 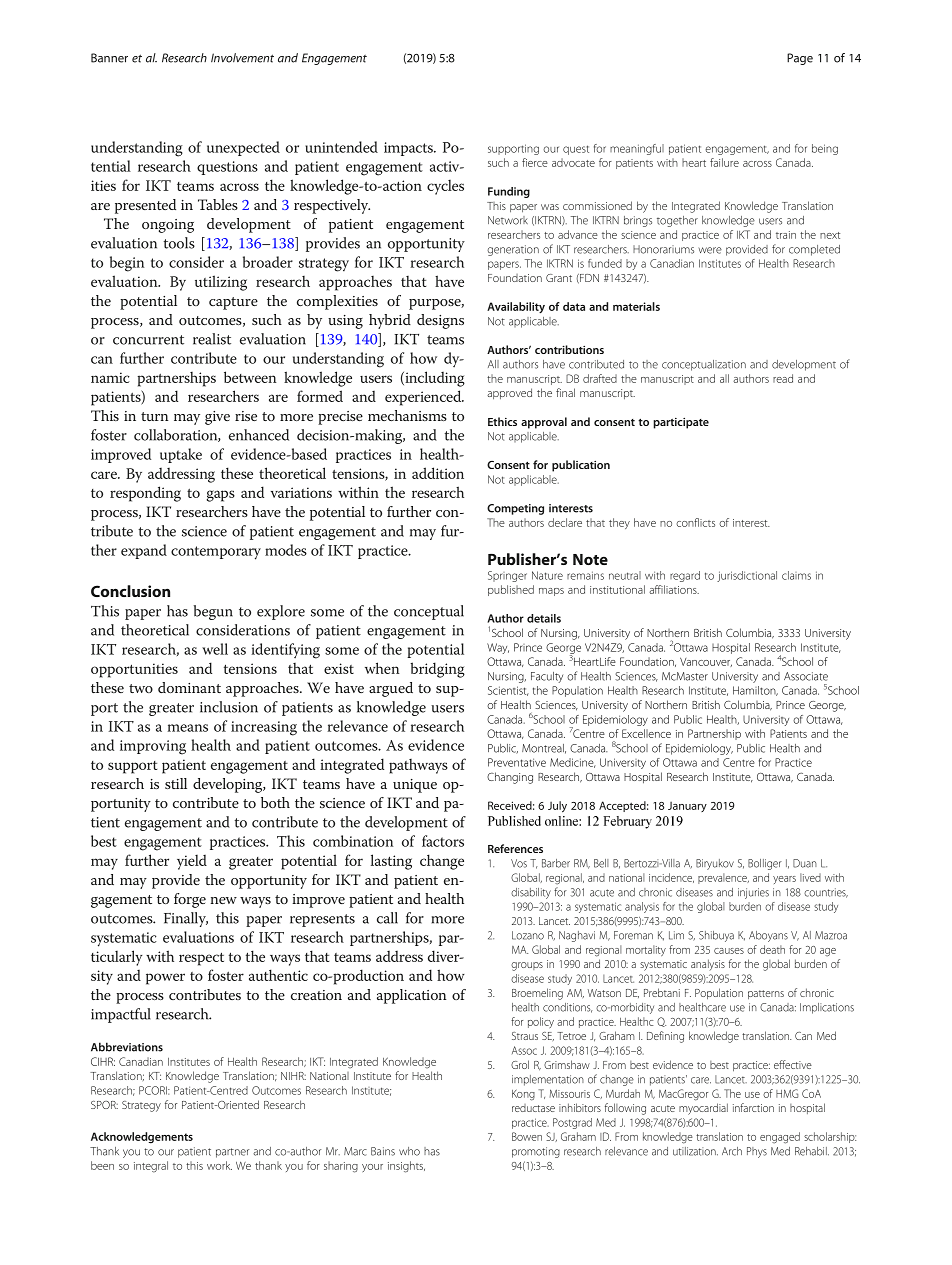 What do you see at coordinates (800, 59) in the image?
I see `Page` at bounding box center [800, 59].
